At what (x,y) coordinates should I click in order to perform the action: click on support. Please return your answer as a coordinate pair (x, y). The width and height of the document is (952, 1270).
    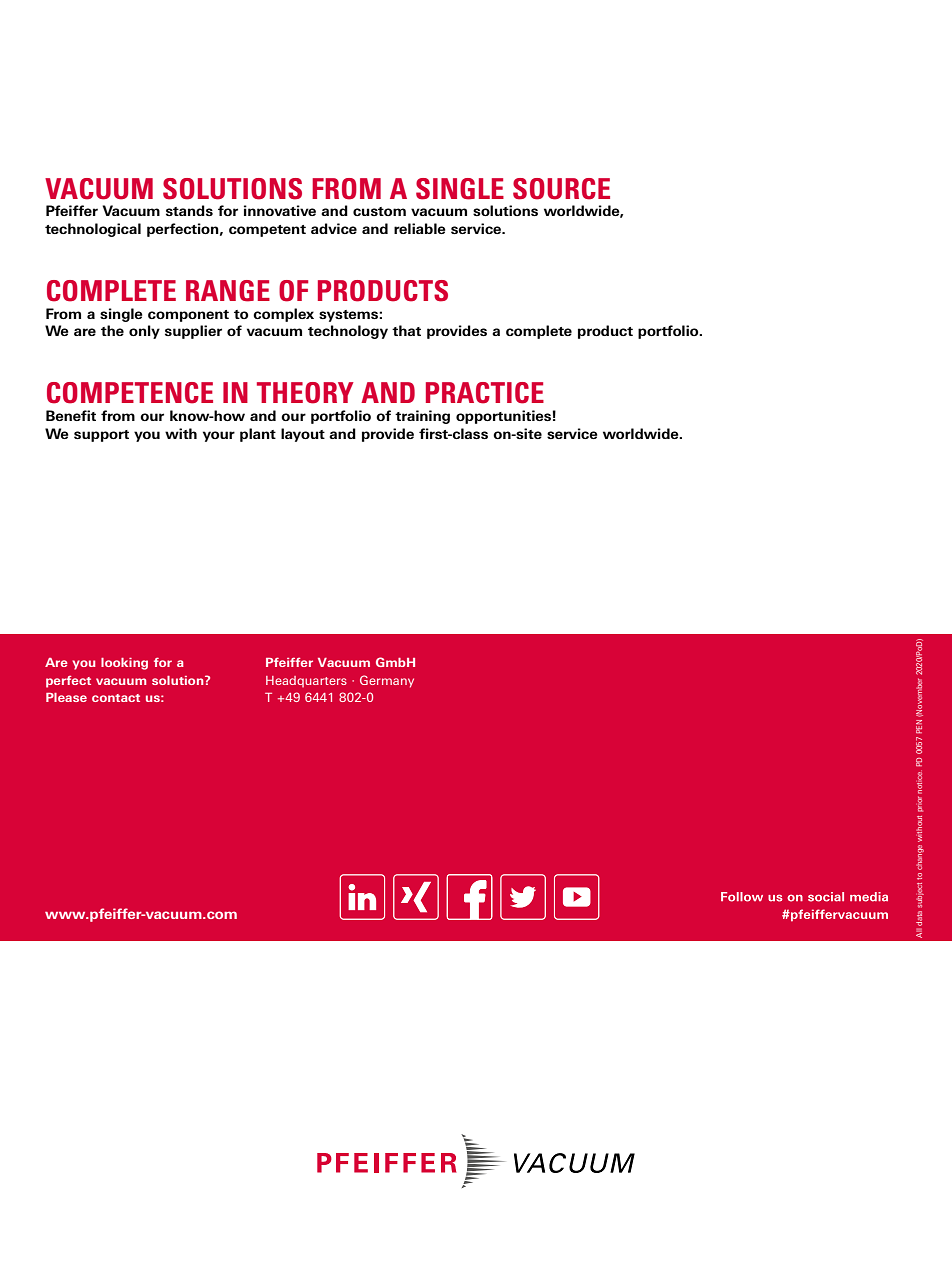
    Looking at the image, I should click on (101, 436).
